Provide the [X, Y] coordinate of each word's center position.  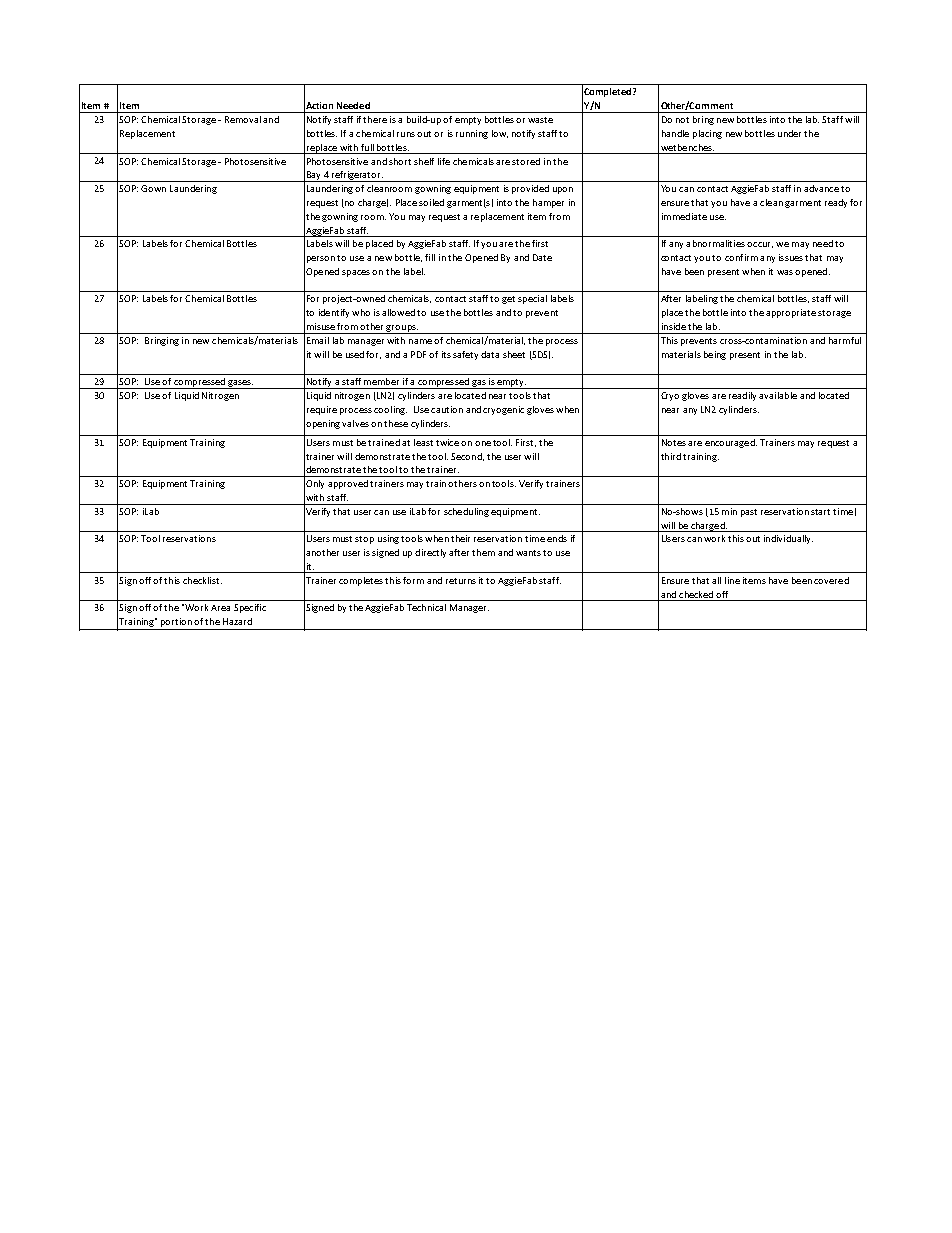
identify [334, 313]
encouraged [731, 443]
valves [355, 423]
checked [696, 594]
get [508, 300]
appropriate [792, 313]
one [483, 443]
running [472, 134]
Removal [243, 119]
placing [707, 134]
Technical [426, 607]
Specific [250, 608]
